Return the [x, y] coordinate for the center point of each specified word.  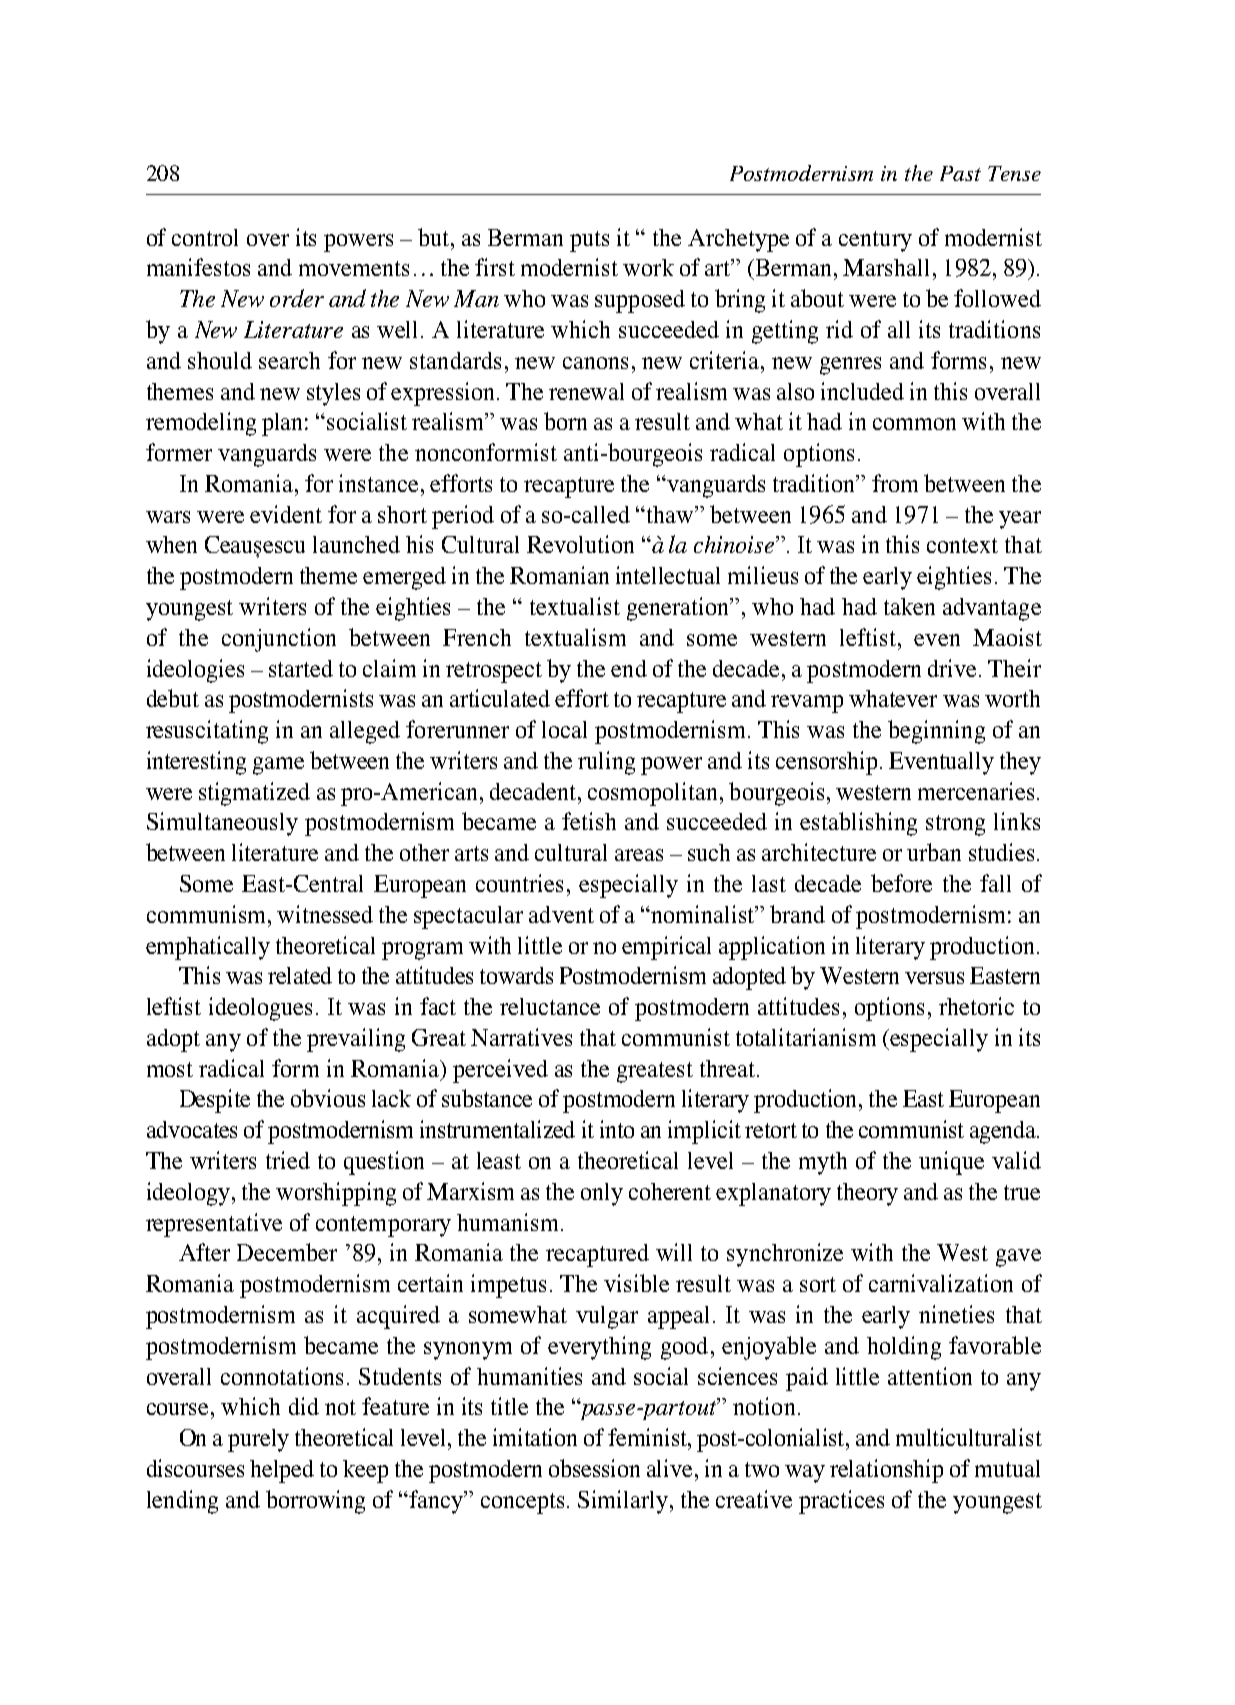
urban [934, 852]
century [875, 241]
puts [589, 241]
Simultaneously [222, 824]
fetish [589, 821]
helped [282, 1471]
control [205, 237]
